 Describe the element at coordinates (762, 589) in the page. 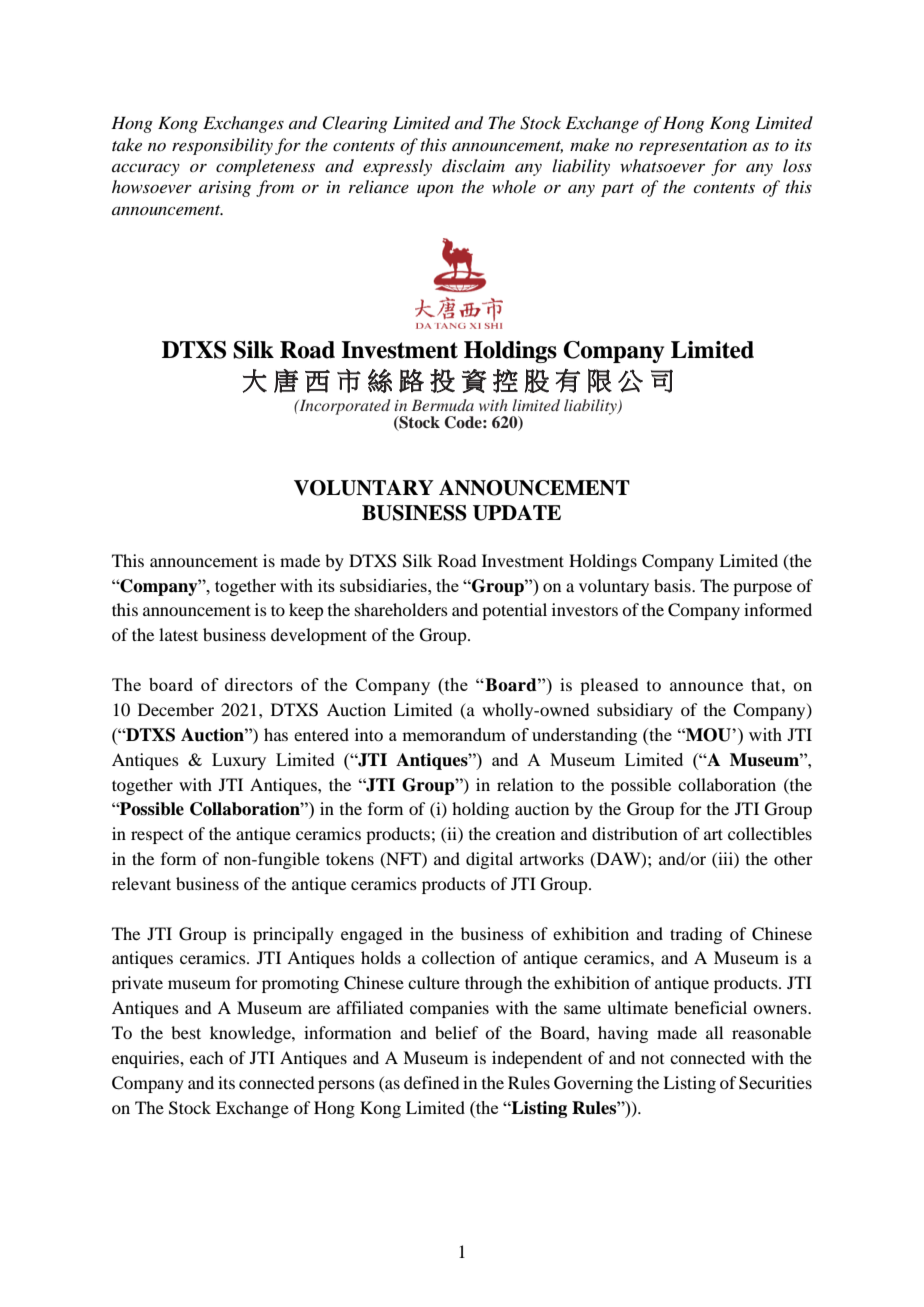

I see `purpose` at that location.
